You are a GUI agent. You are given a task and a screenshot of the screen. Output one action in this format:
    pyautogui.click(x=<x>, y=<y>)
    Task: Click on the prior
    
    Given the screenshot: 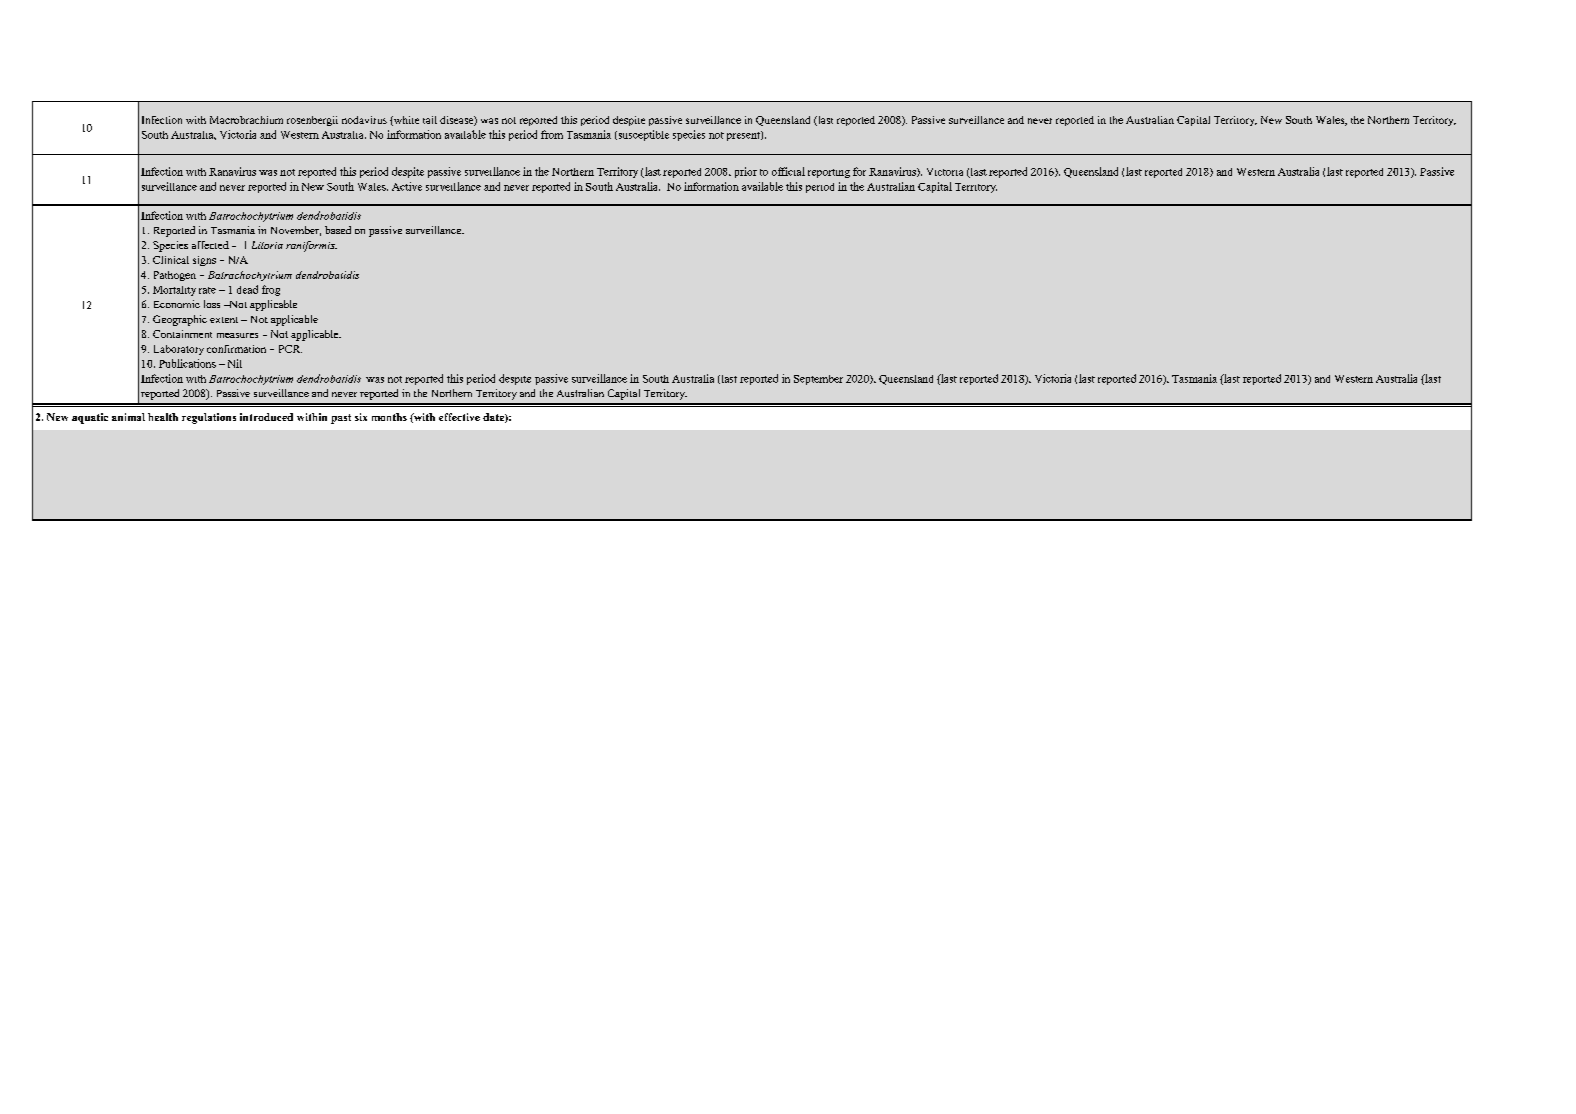 What is the action you would take?
    pyautogui.click(x=746, y=172)
